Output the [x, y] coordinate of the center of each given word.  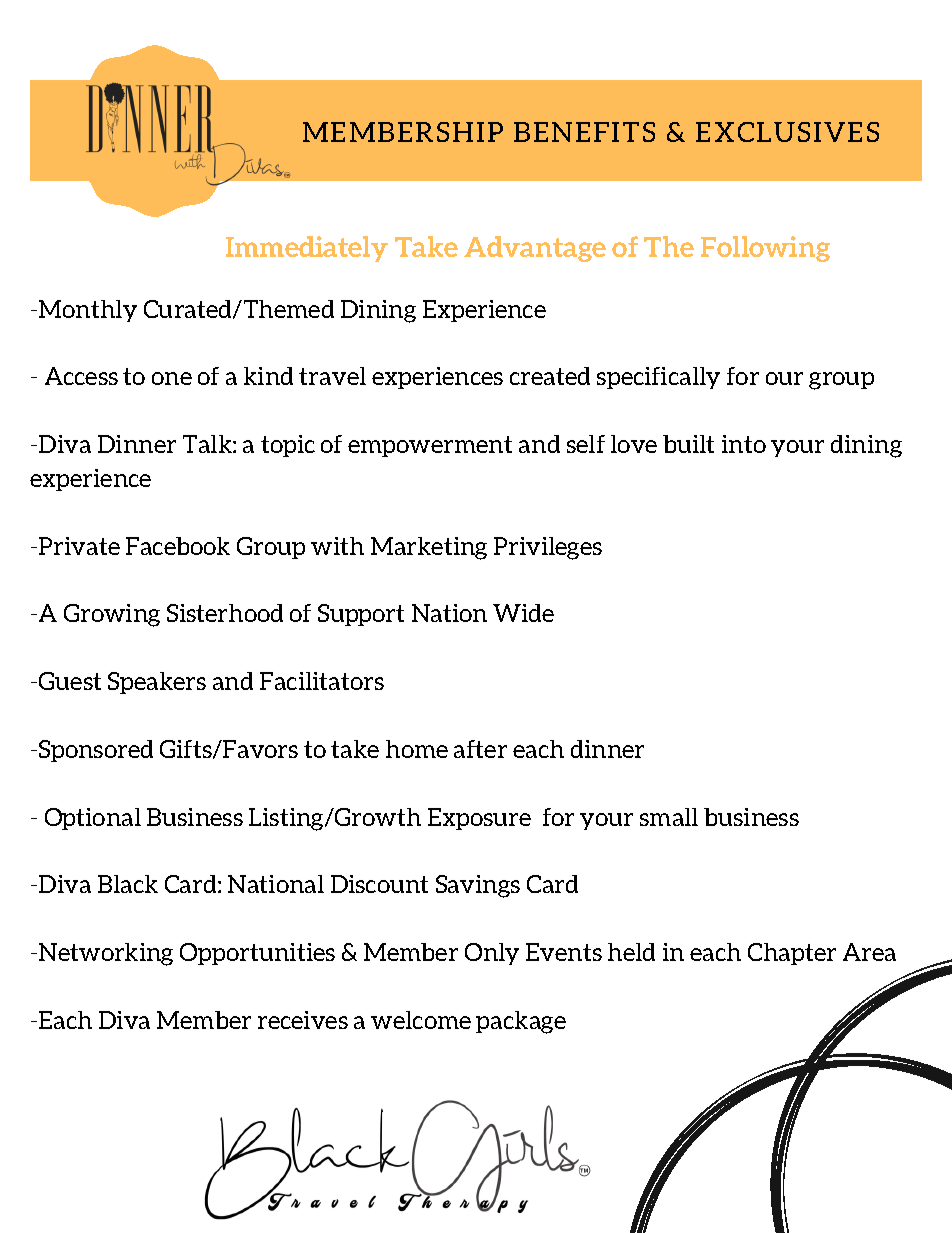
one [172, 378]
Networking [106, 954]
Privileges [548, 548]
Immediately [307, 249]
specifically [658, 378]
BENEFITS [584, 132]
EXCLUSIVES [787, 132]
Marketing [429, 548]
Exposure [479, 819]
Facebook [178, 546]
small [669, 817]
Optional [93, 819]
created [550, 376]
